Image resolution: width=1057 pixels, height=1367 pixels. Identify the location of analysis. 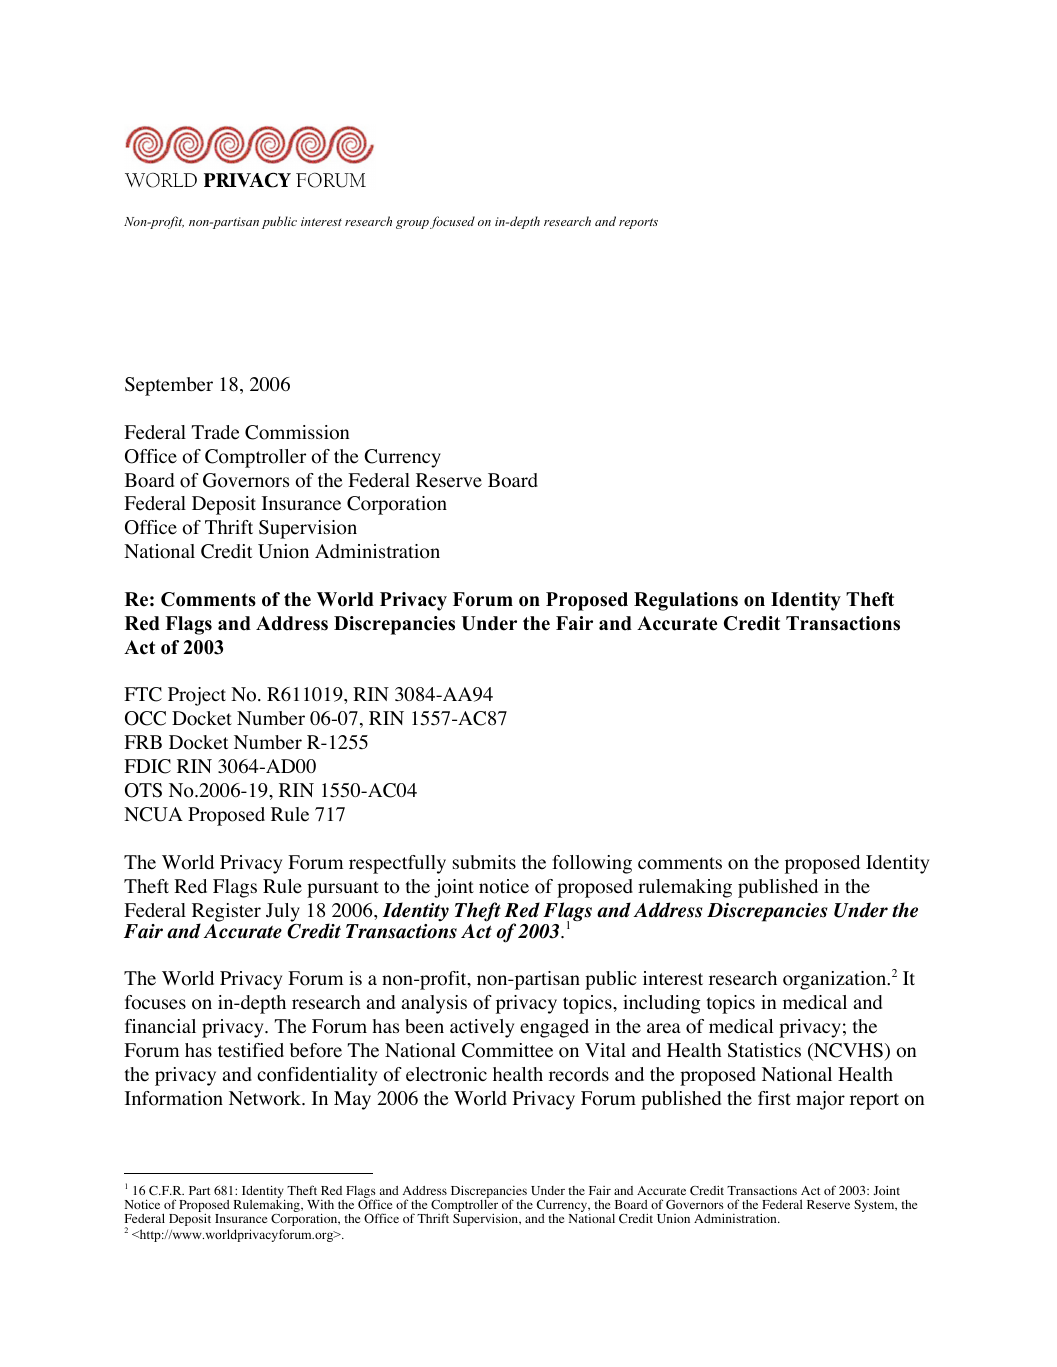
(434, 1004).
